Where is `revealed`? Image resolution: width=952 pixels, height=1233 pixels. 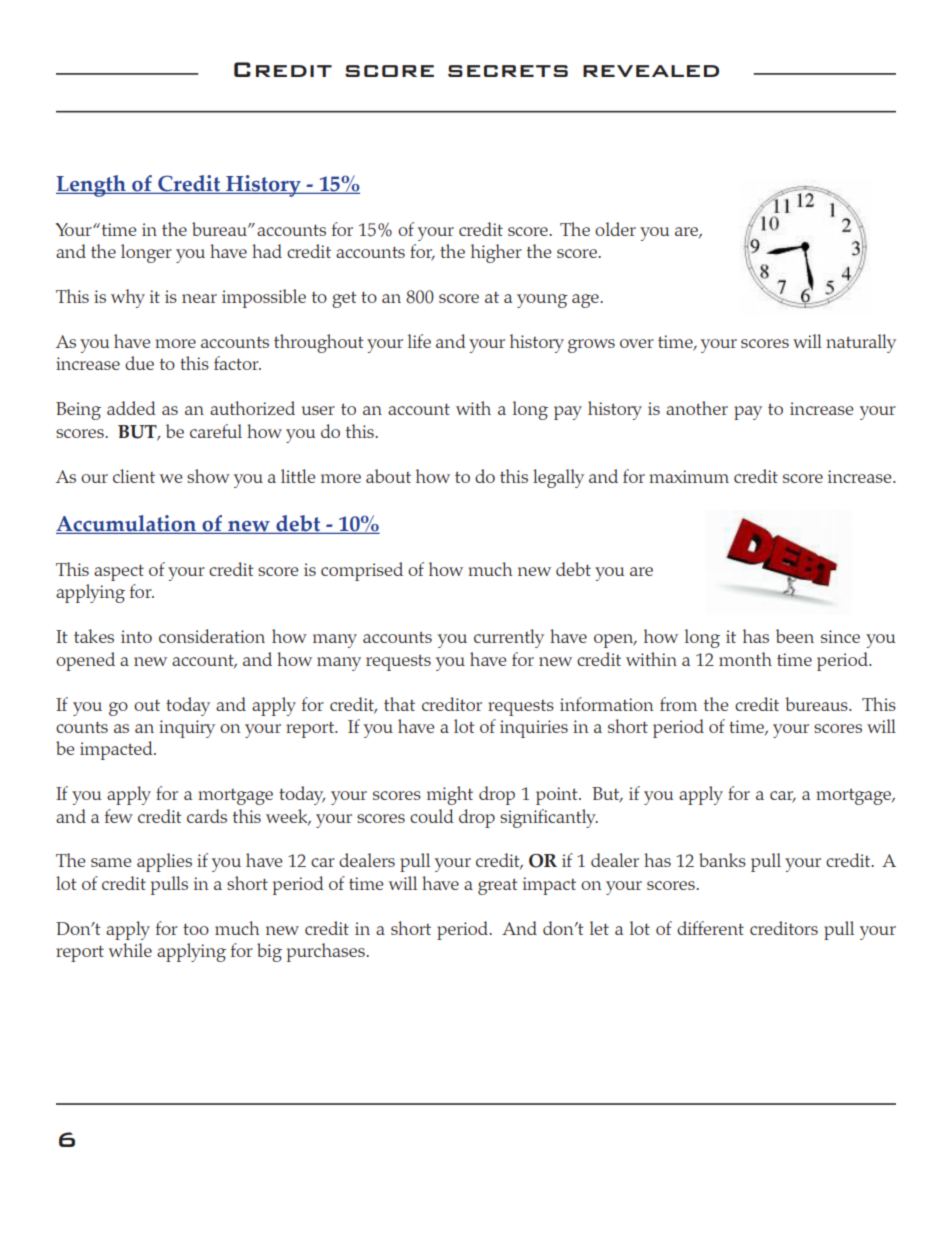 revealed is located at coordinates (651, 71).
